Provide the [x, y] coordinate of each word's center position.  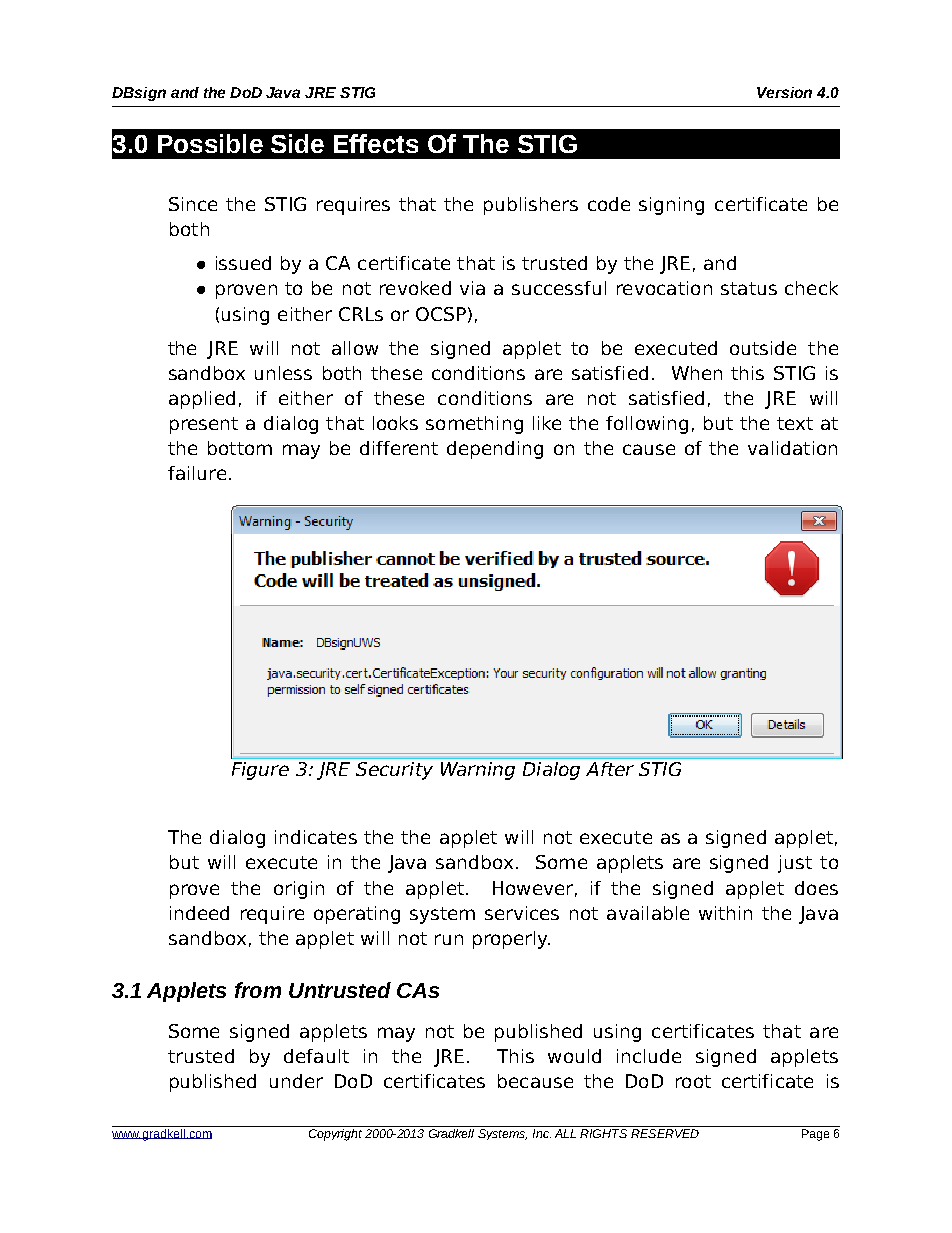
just [795, 864]
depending [495, 450]
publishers [531, 206]
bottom [240, 448]
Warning [478, 771]
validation [792, 448]
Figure [260, 771]
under [296, 1081]
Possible [210, 143]
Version [784, 92]
